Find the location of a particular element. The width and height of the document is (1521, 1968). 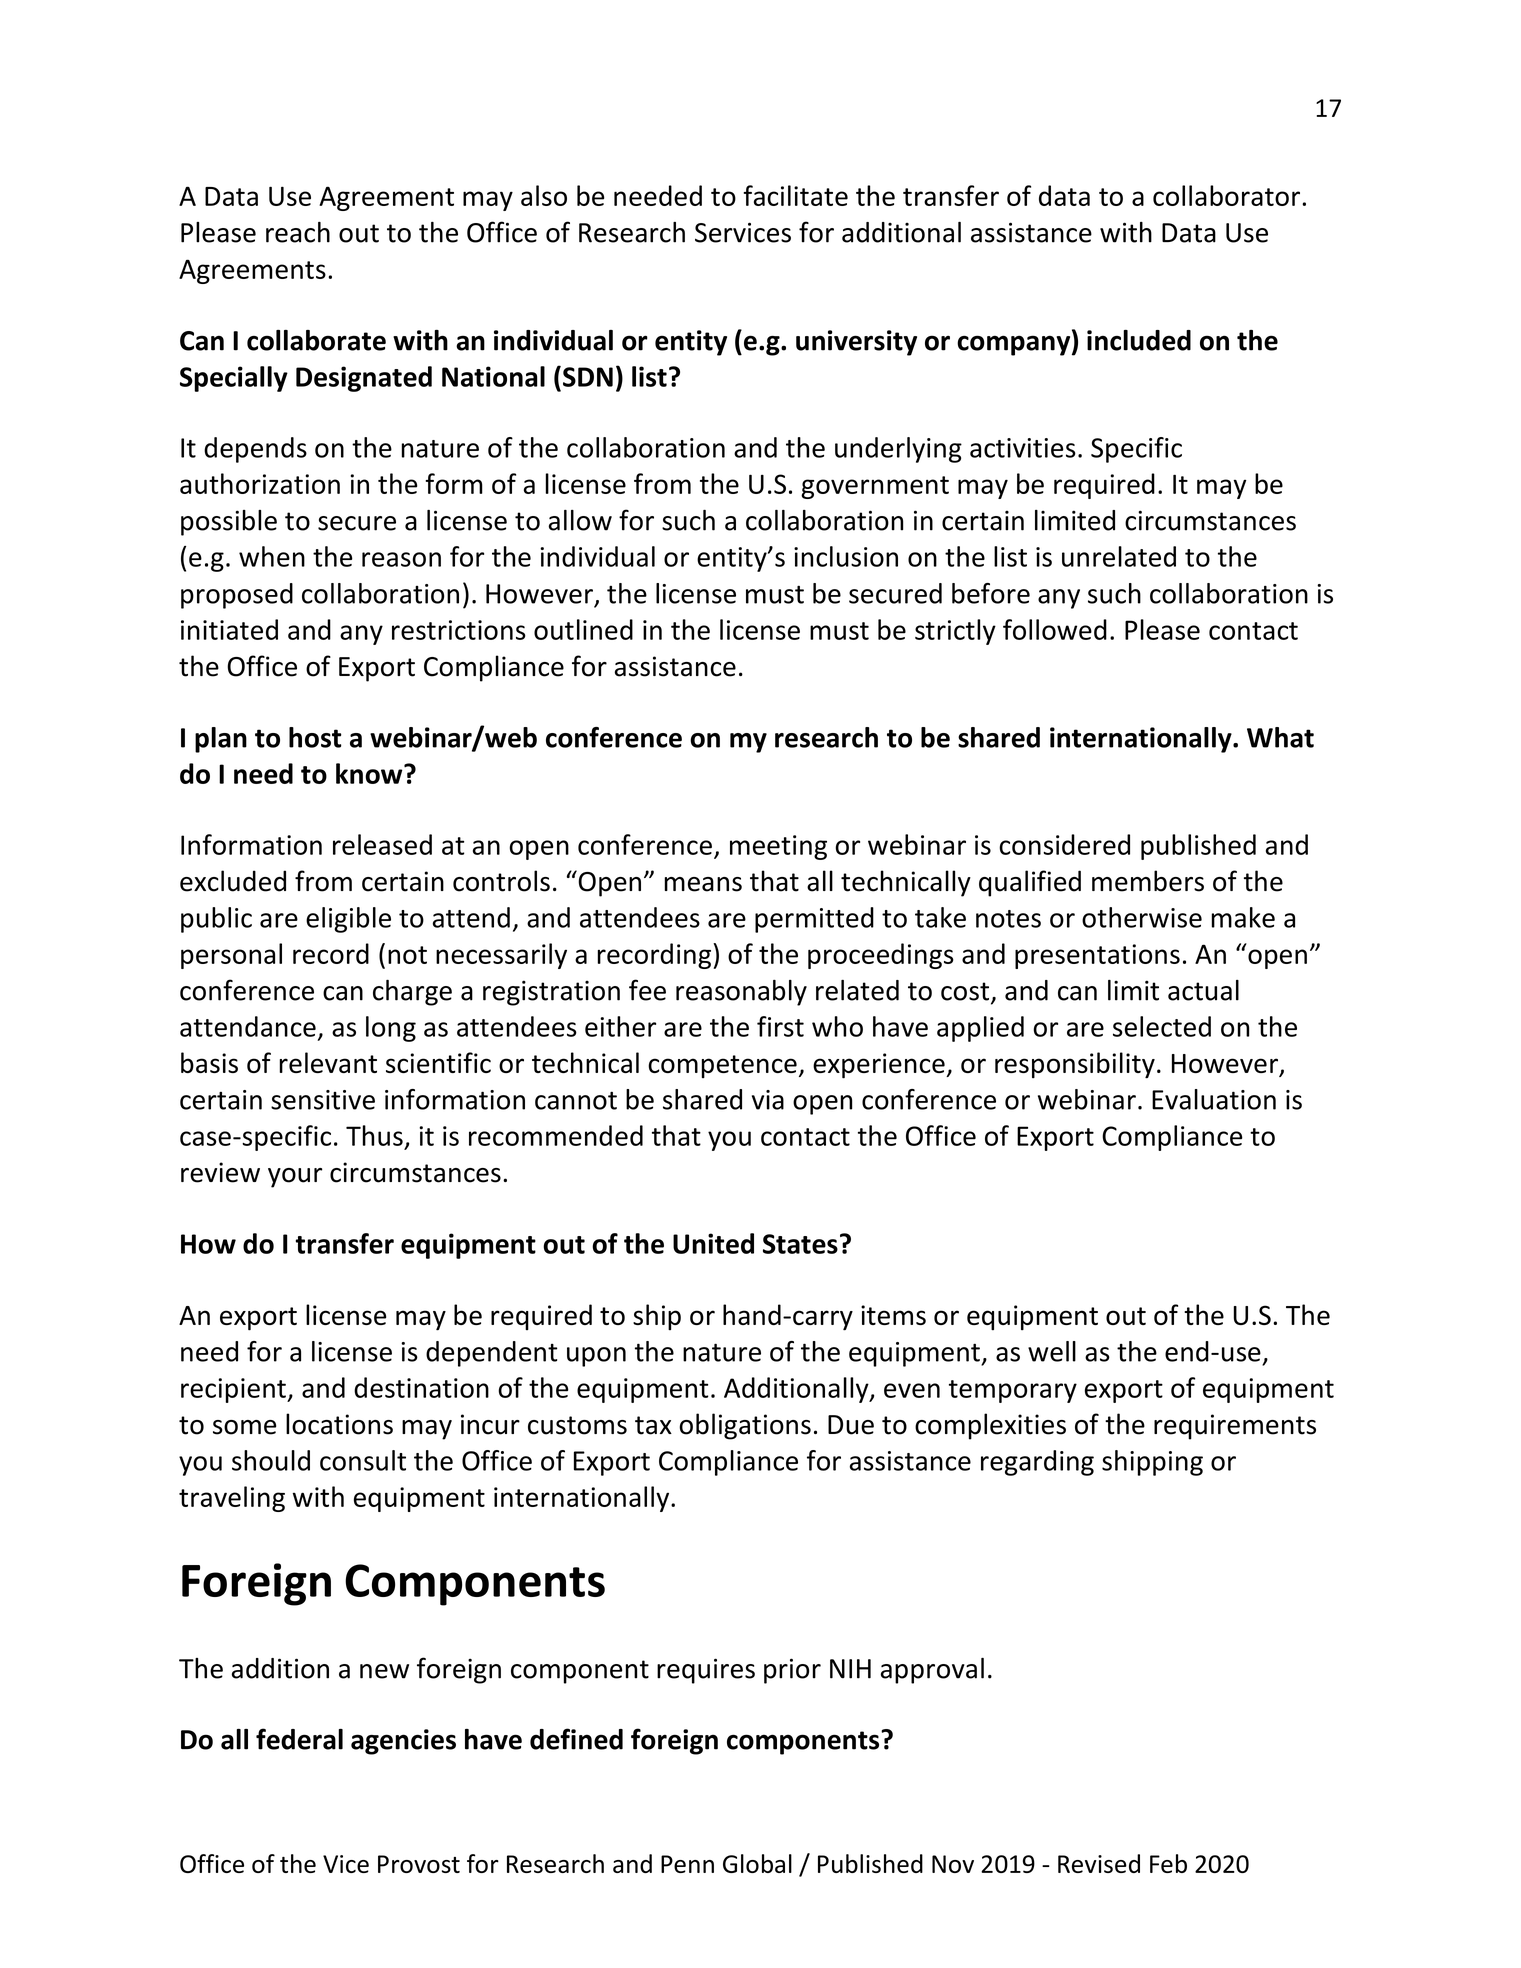

consult is located at coordinates (363, 1460).
